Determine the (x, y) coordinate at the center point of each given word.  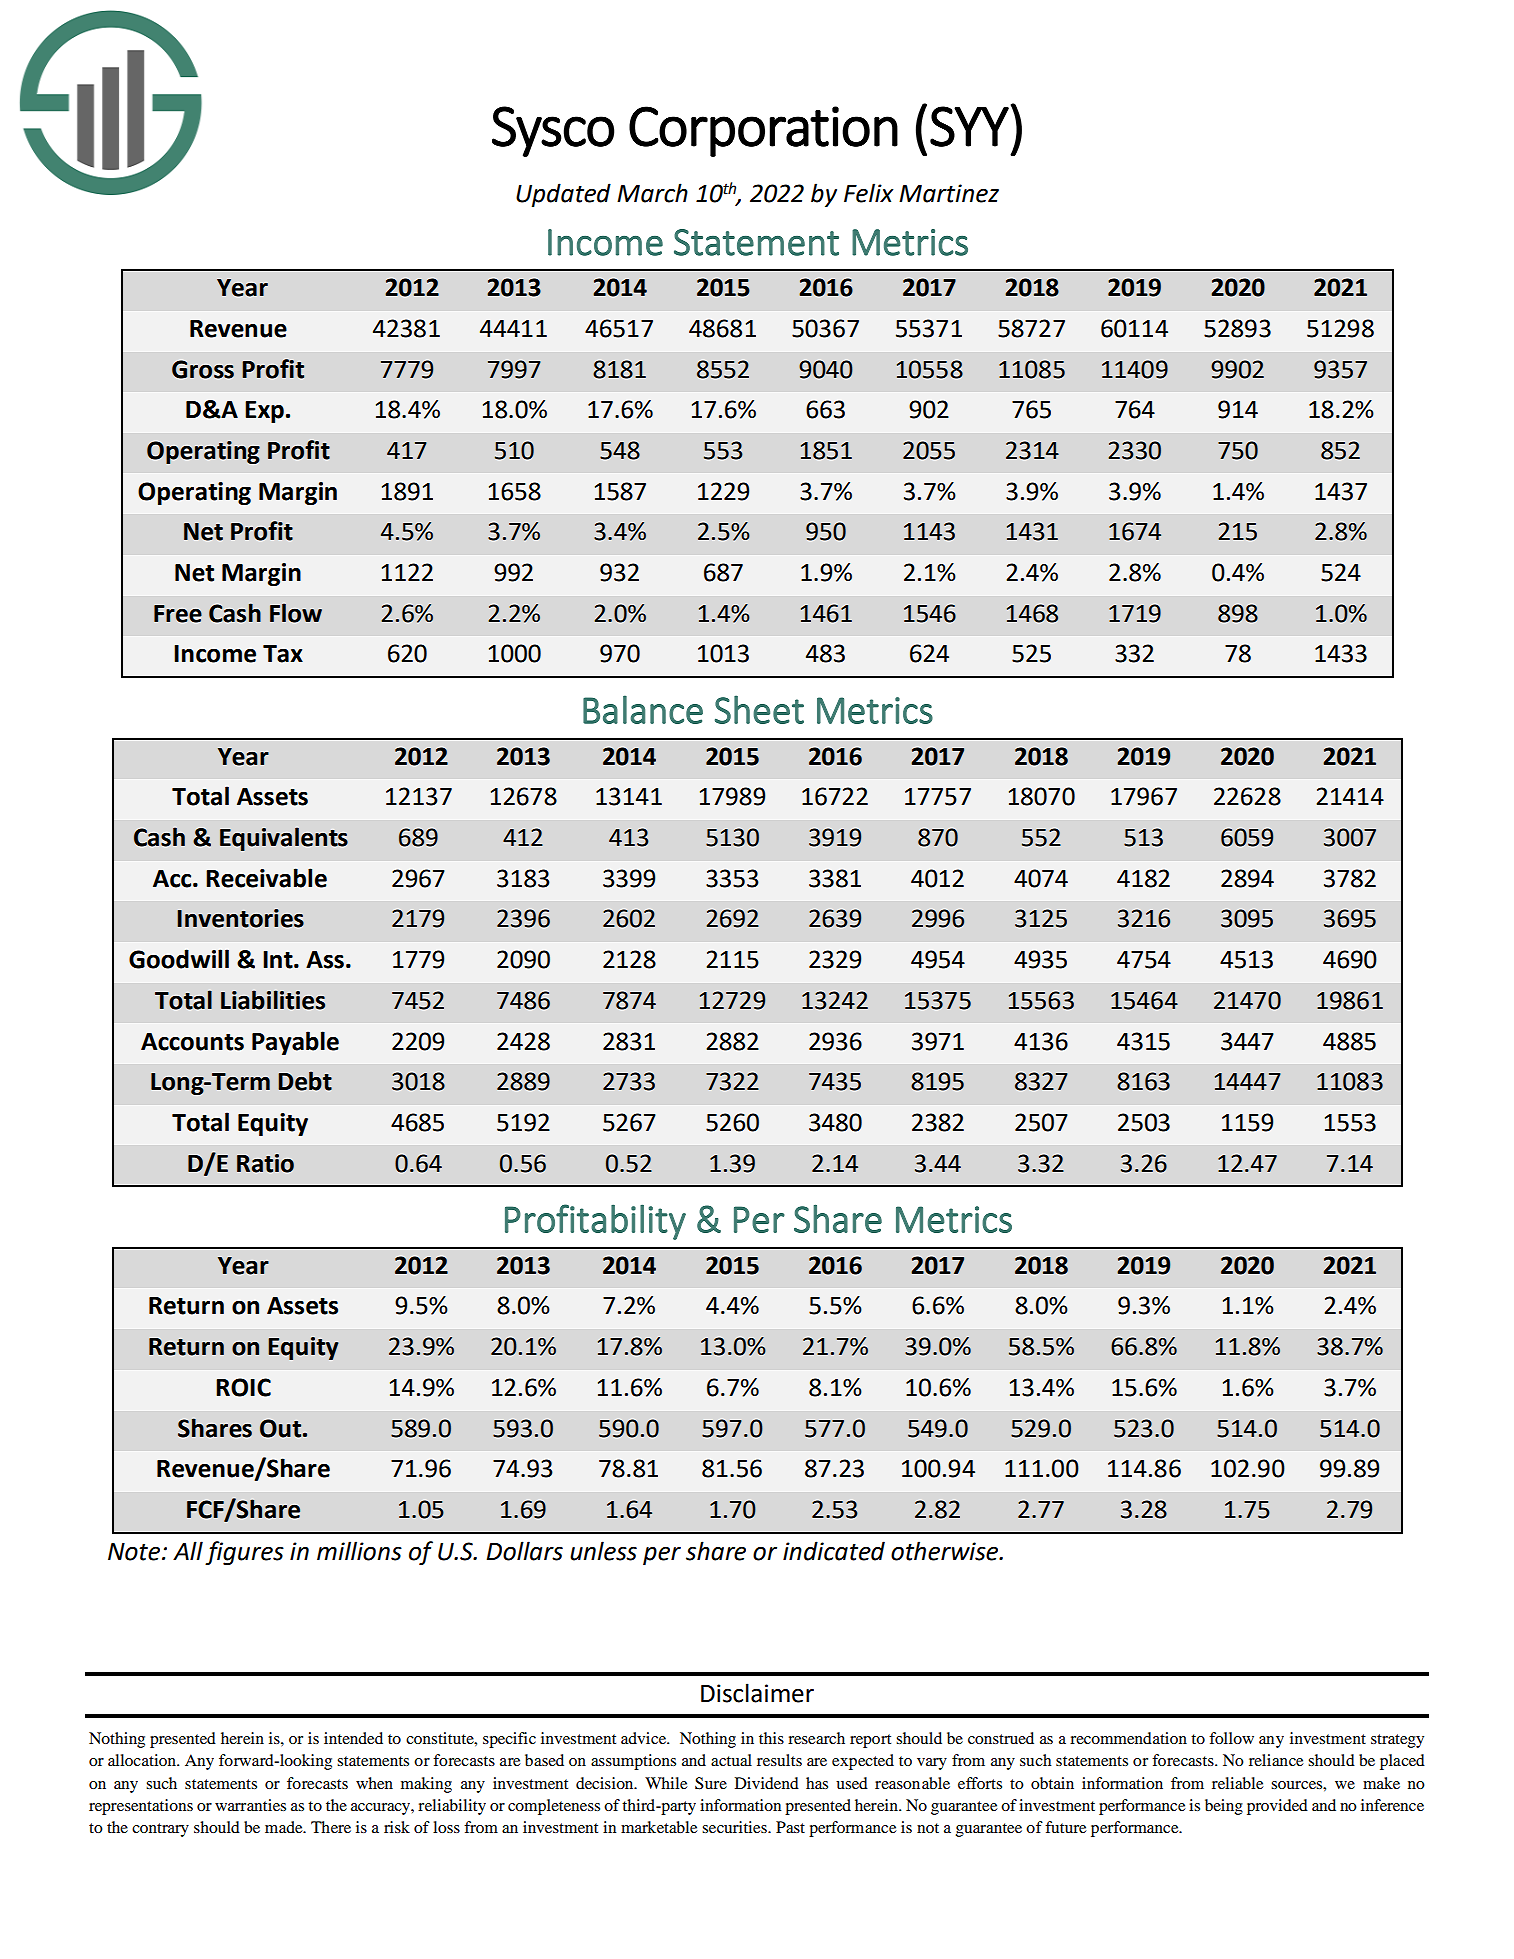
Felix (868, 193)
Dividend (767, 1783)
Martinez (949, 193)
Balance (643, 709)
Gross (203, 369)
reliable (1237, 1783)
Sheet (759, 709)
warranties (250, 1805)
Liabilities (273, 1000)
